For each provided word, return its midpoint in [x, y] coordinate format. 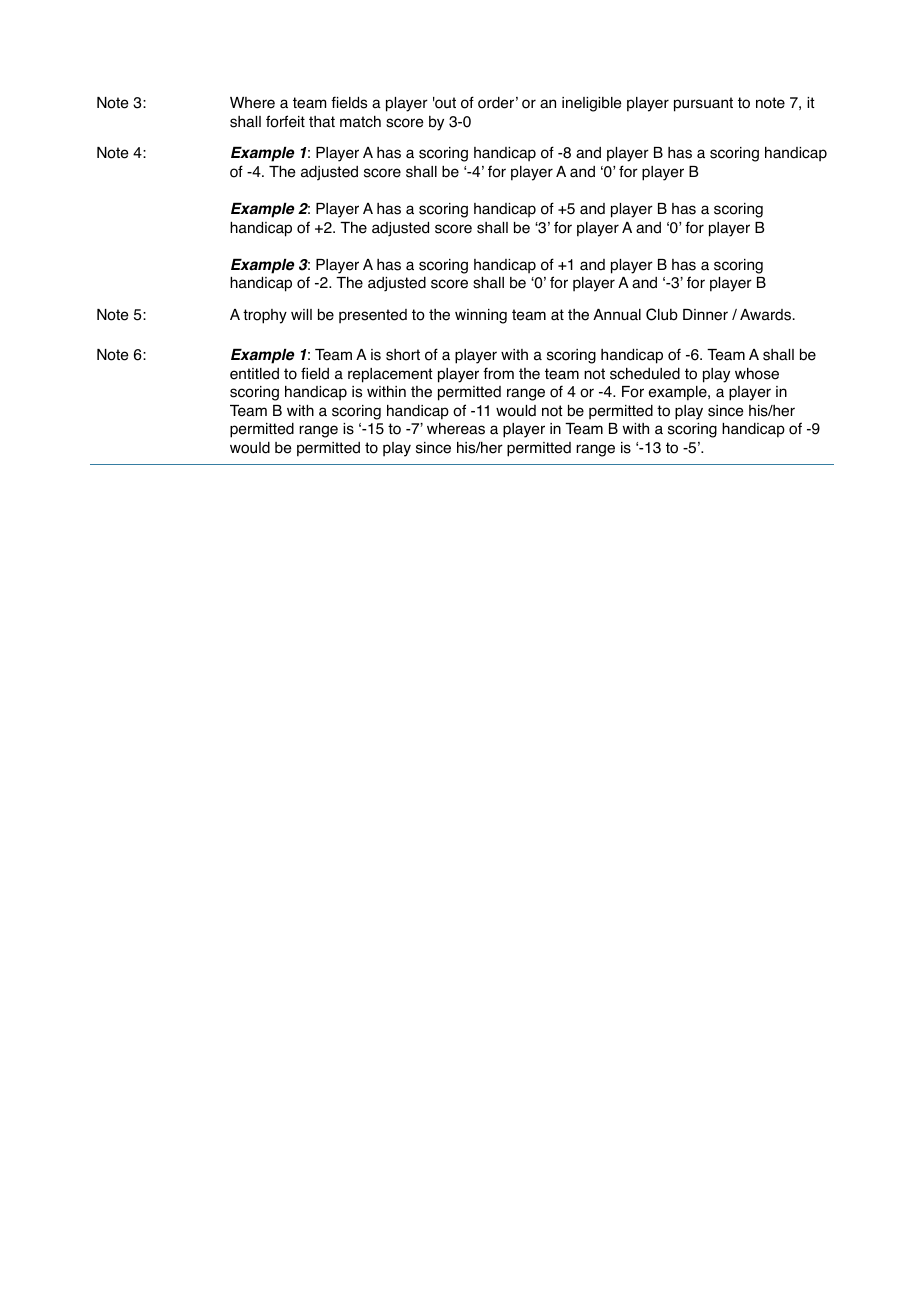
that [322, 122]
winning [481, 316]
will [301, 314]
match [360, 122]
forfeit [285, 121]
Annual [617, 315]
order [496, 103]
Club [662, 314]
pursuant [703, 104]
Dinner [705, 315]
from [498, 373]
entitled [254, 374]
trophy [265, 316]
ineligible [591, 104]
